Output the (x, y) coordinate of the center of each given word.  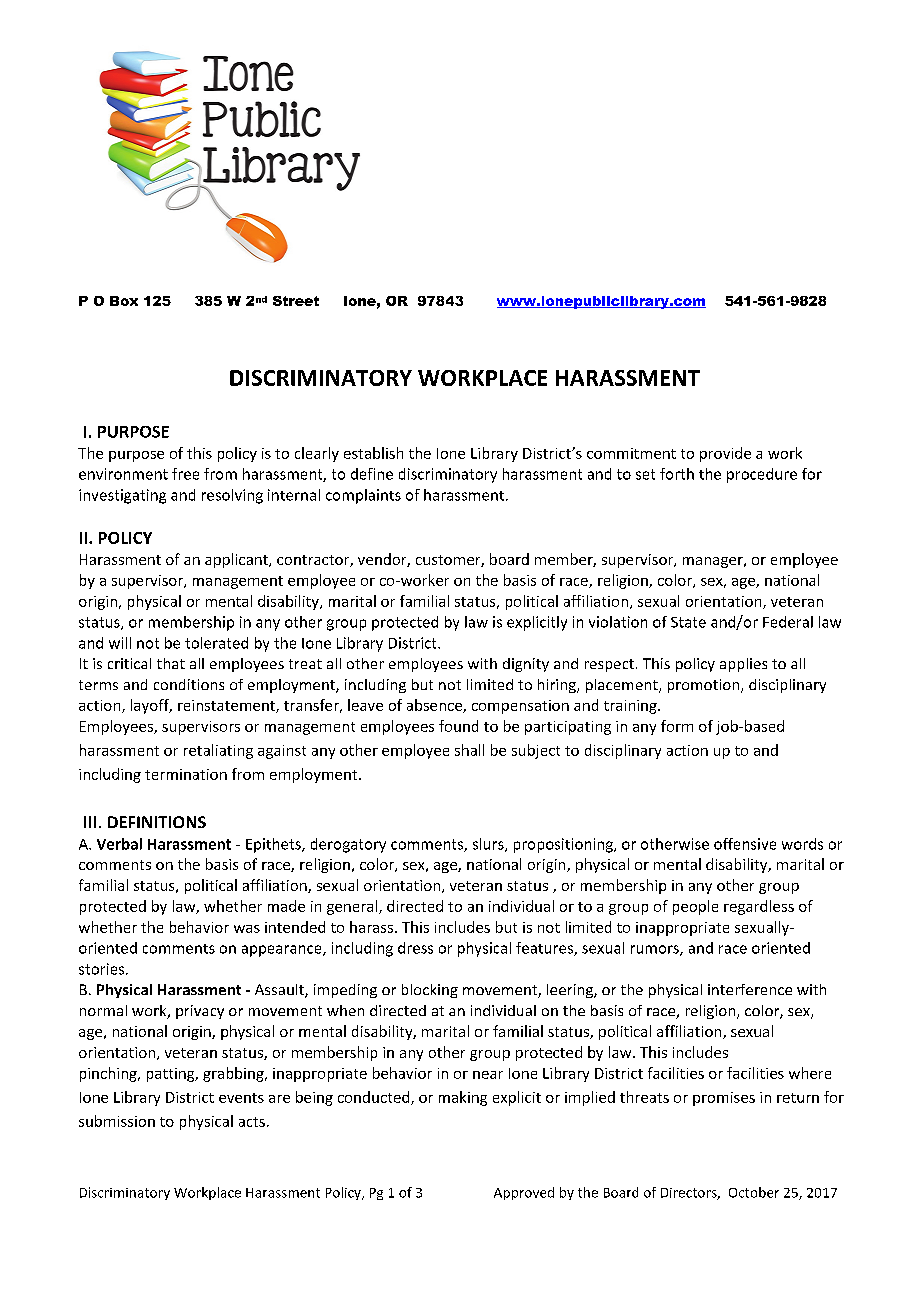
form (677, 726)
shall (469, 750)
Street (296, 301)
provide (725, 454)
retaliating (218, 751)
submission (117, 1121)
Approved (524, 1193)
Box (124, 301)
